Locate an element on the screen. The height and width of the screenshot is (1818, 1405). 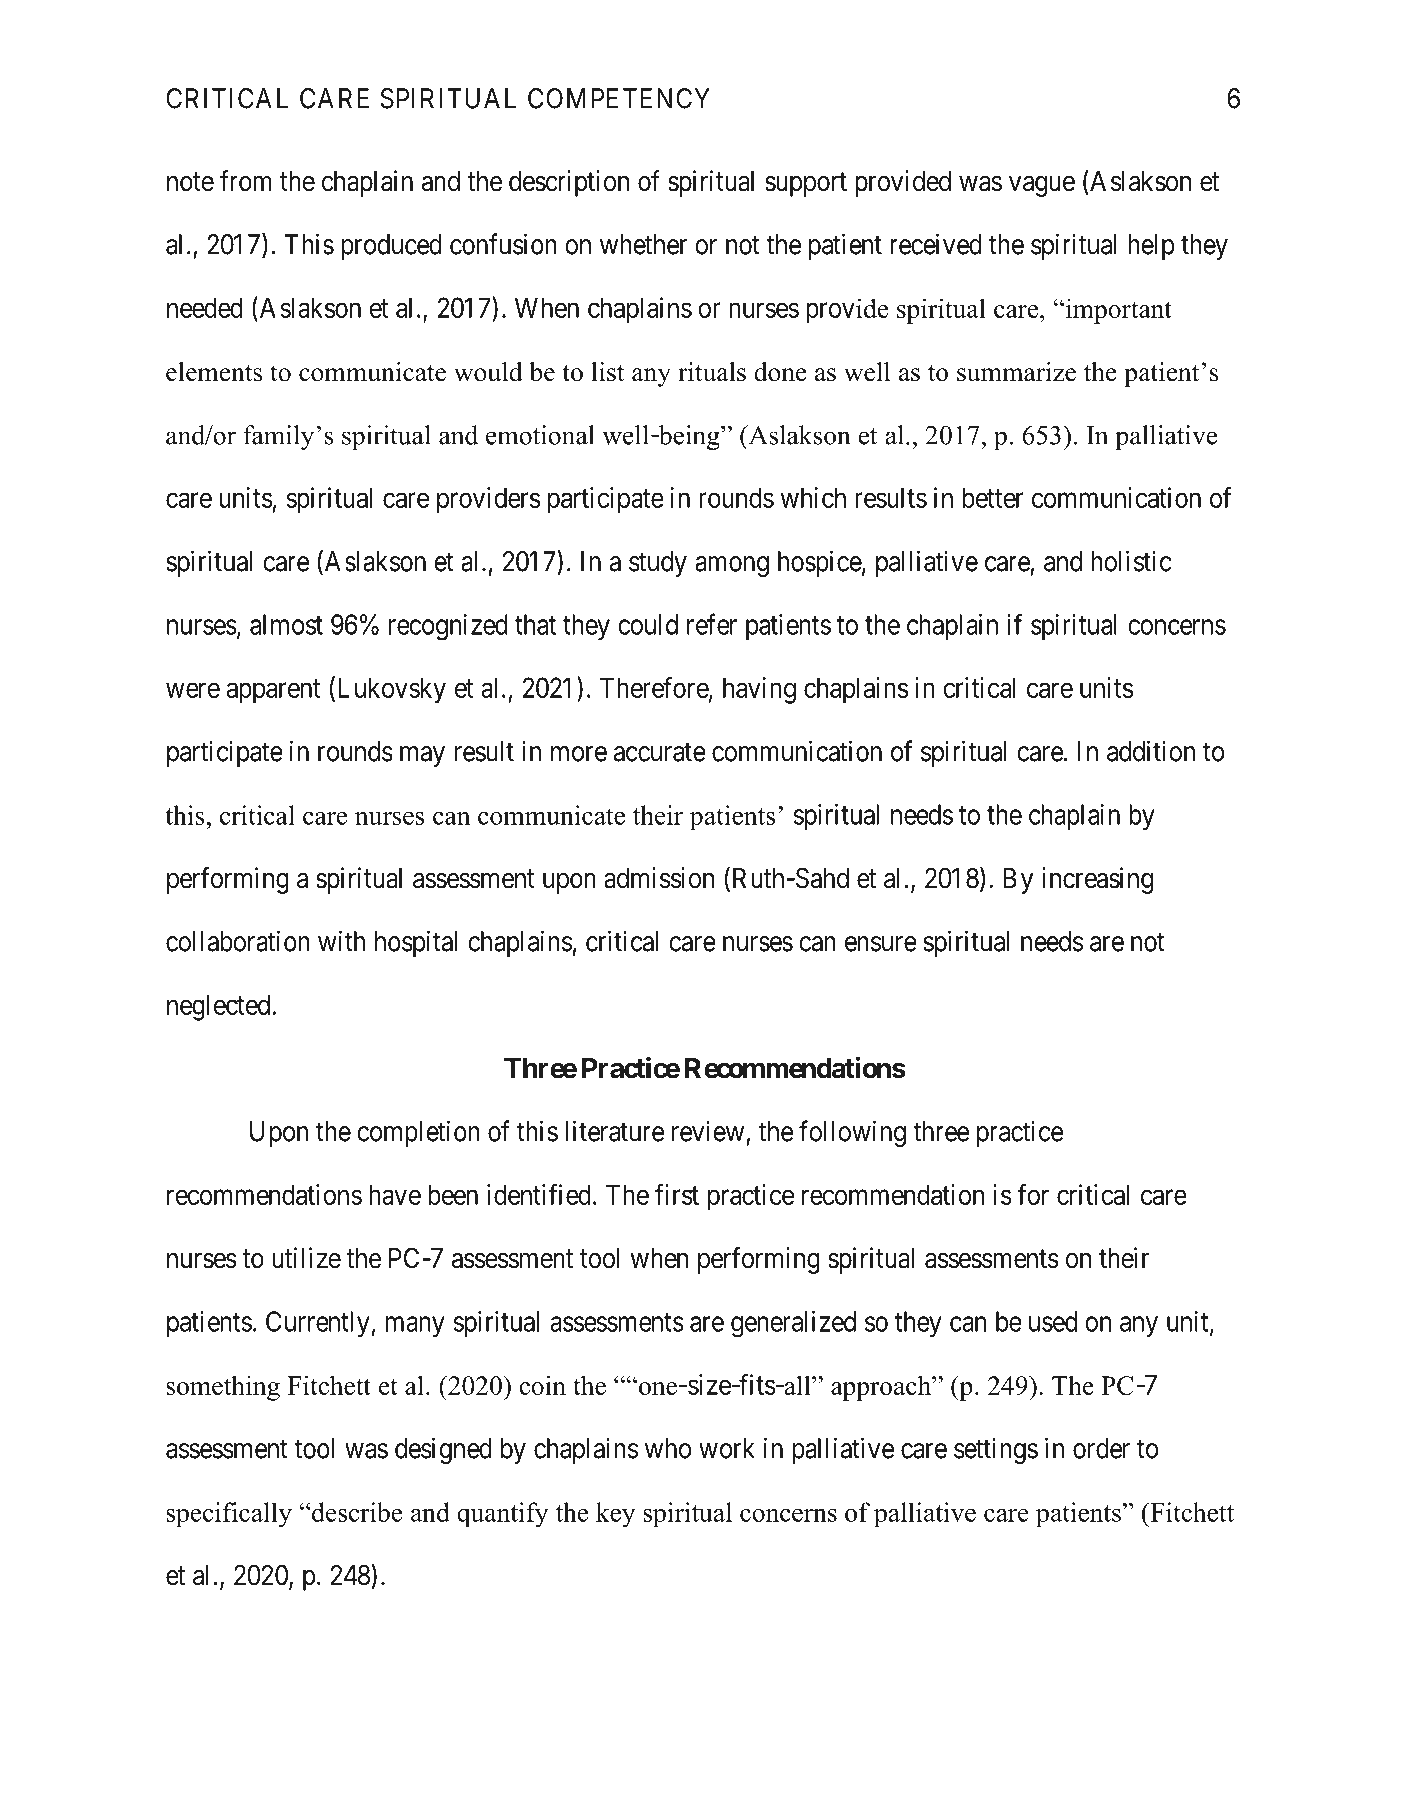
who is located at coordinates (668, 1448).
